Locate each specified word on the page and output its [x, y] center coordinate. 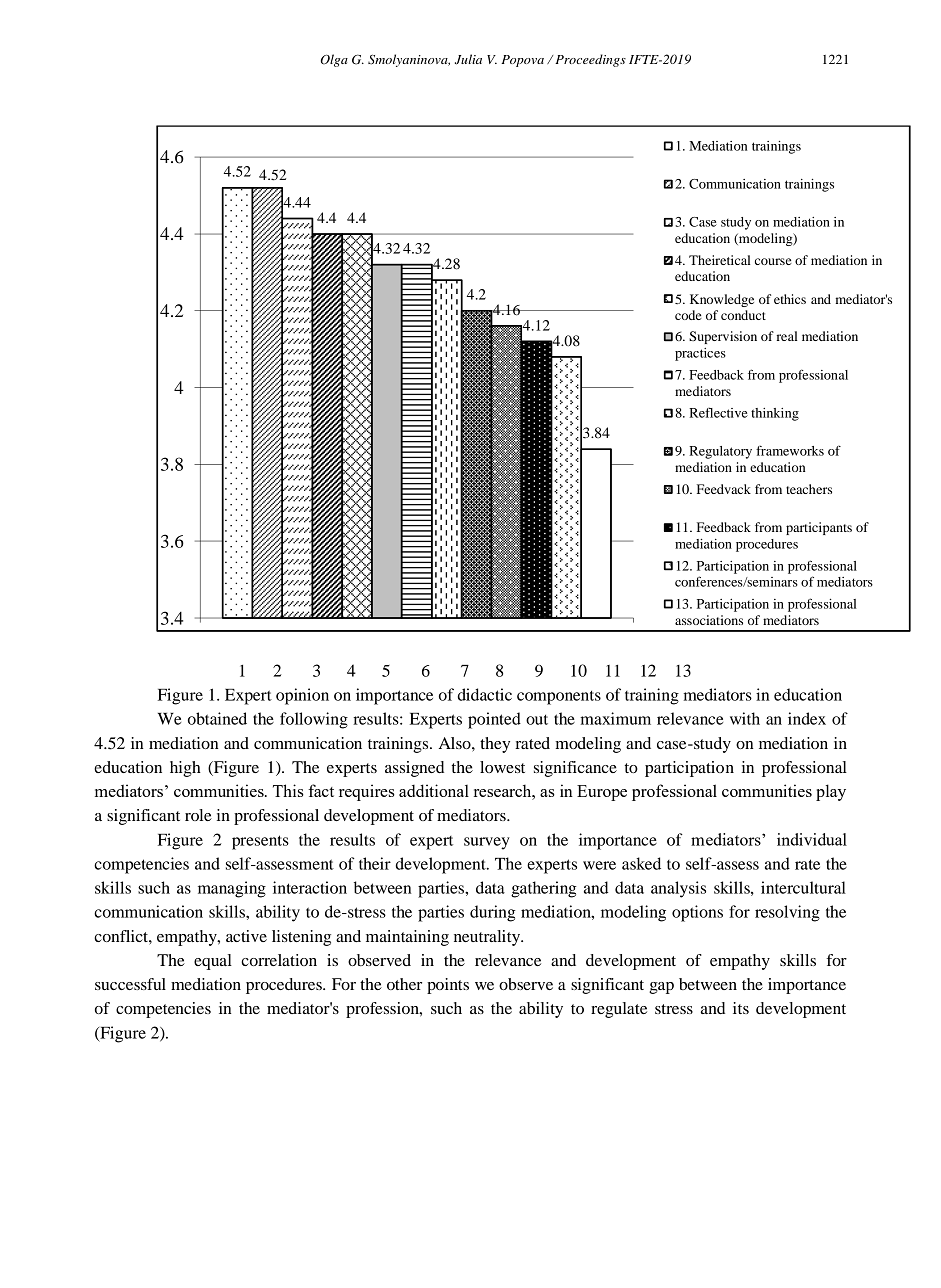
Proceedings [590, 60]
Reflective [718, 412]
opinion [302, 696]
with [745, 718]
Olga [334, 60]
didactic [485, 694]
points [448, 986]
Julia [468, 59]
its [741, 1008]
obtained [217, 718]
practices [700, 354]
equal [213, 962]
